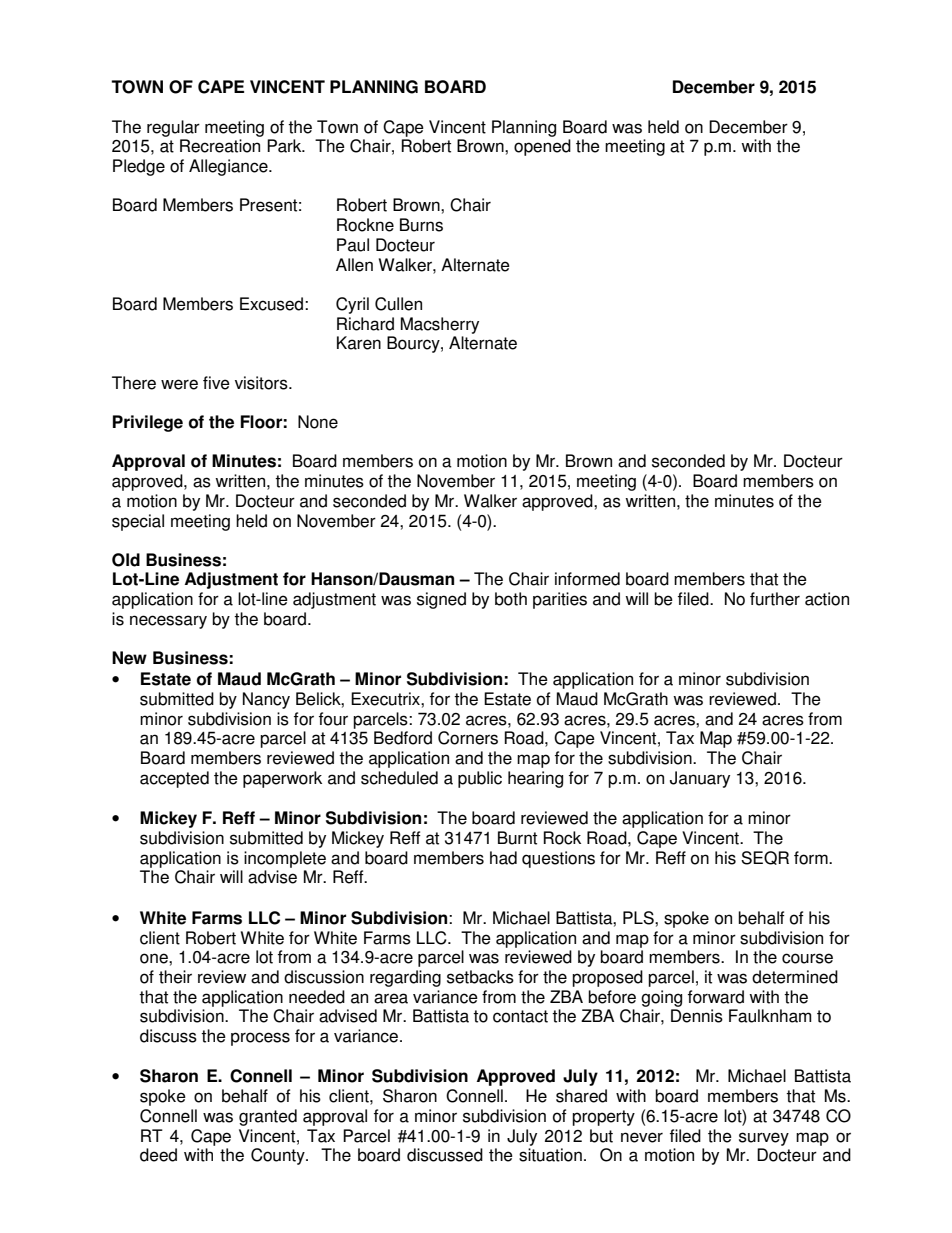 The width and height of the screenshot is (952, 1233). I want to click on their, so click(175, 977).
